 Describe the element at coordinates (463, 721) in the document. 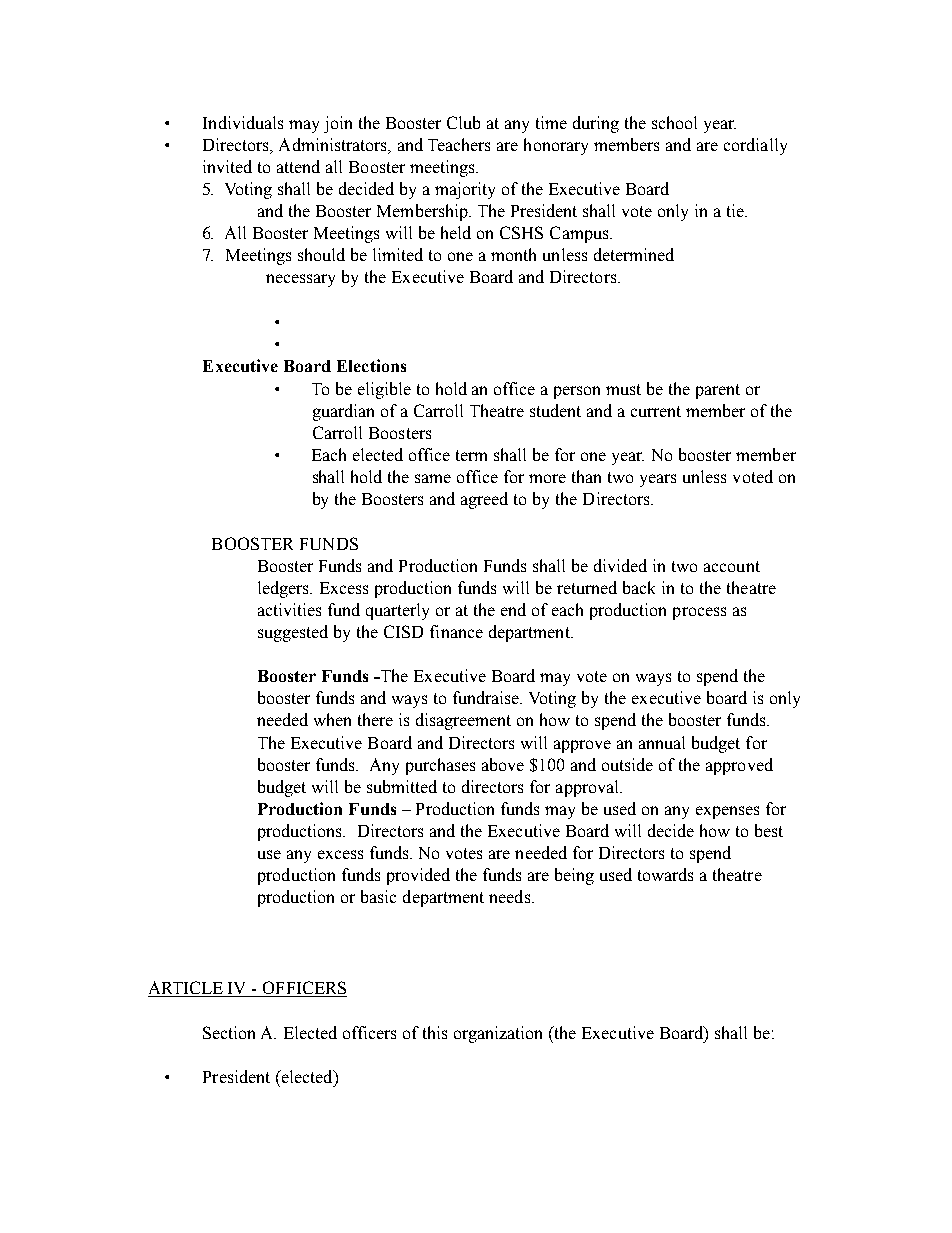

I see `disagreement` at that location.
